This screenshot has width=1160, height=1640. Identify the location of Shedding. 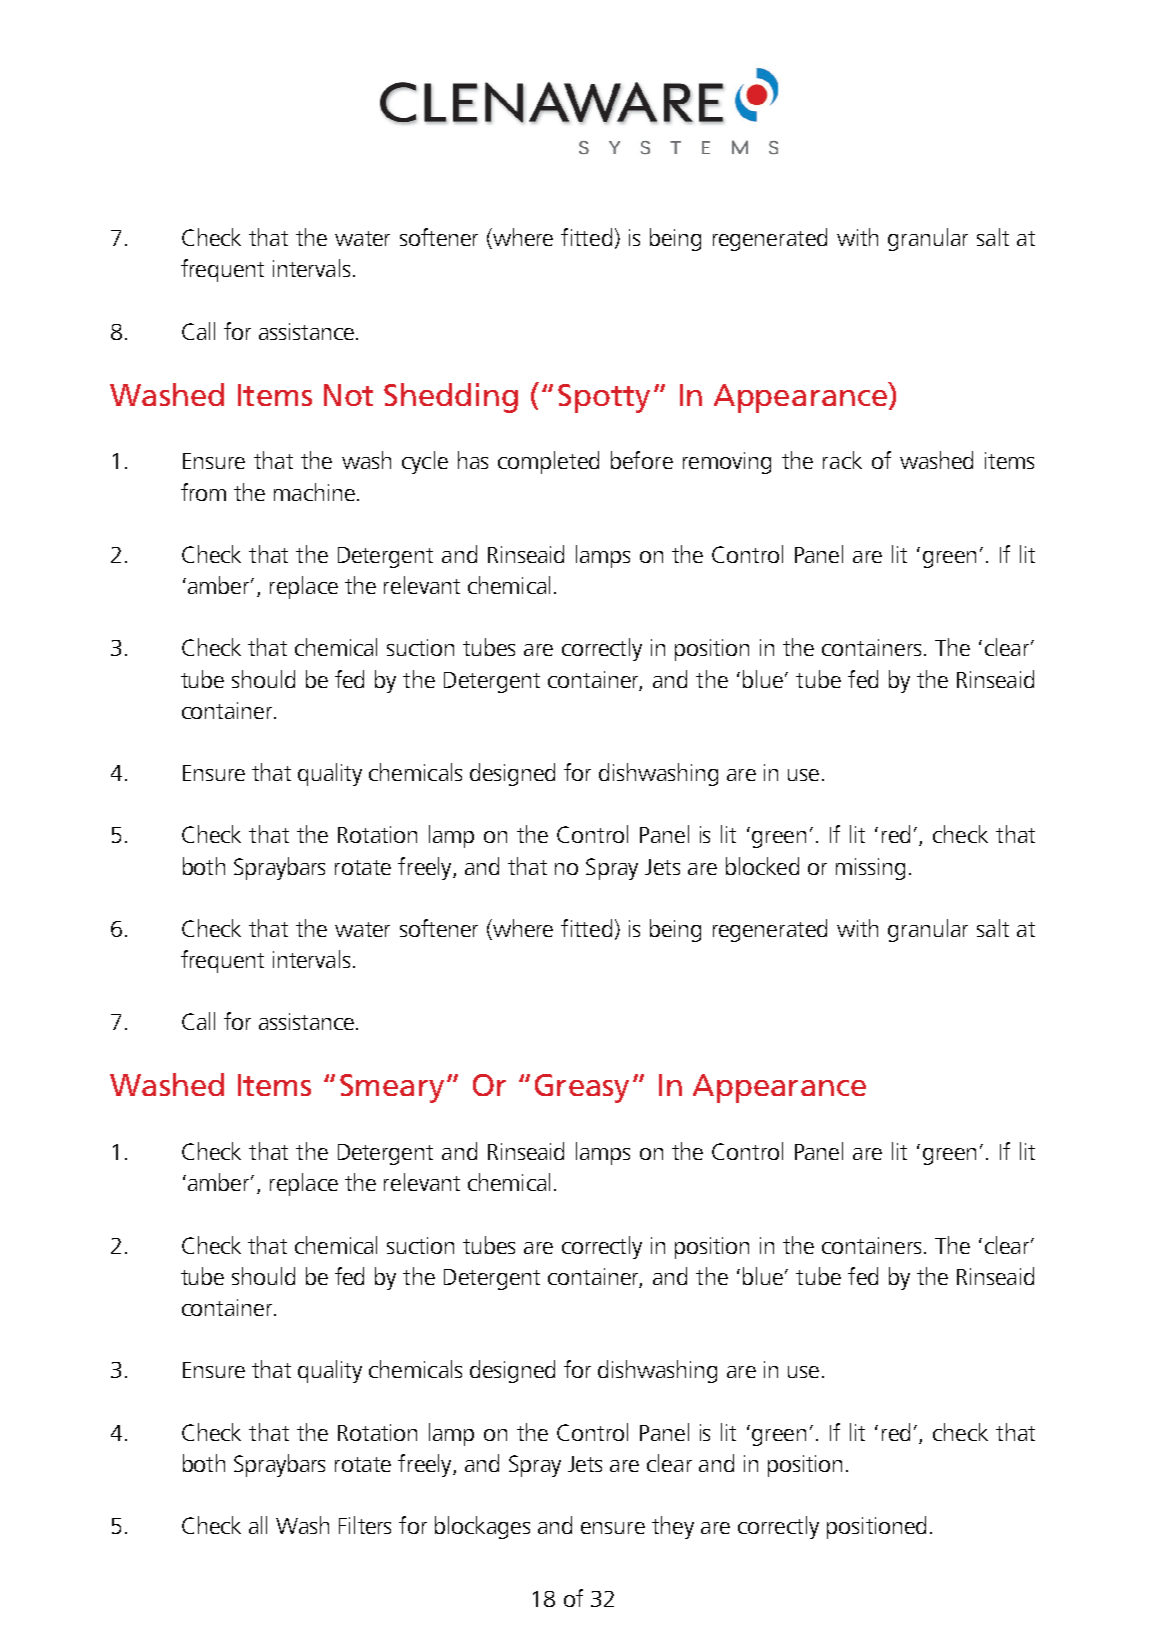
(451, 398).
